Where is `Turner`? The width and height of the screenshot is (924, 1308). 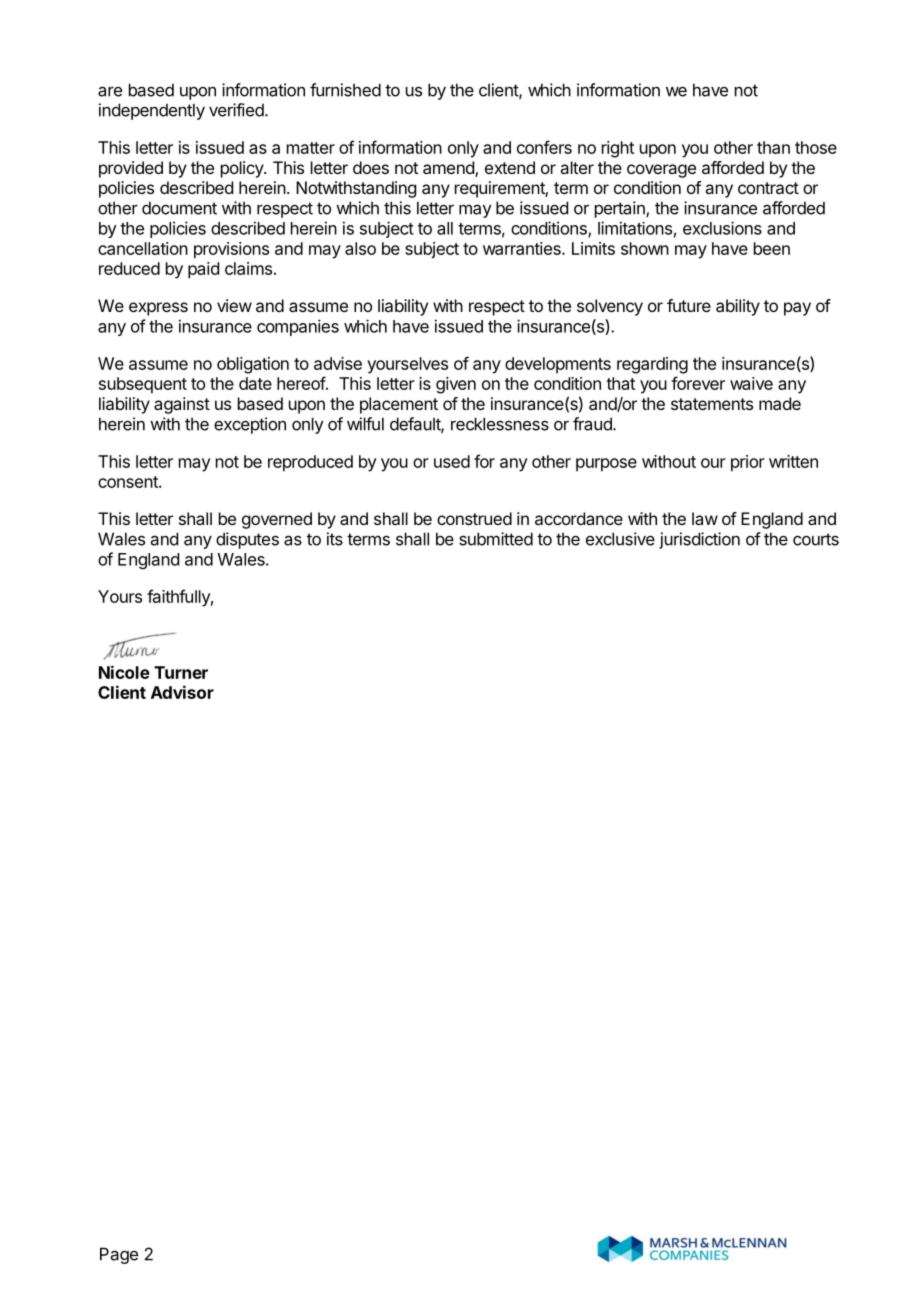
Turner is located at coordinates (181, 672).
